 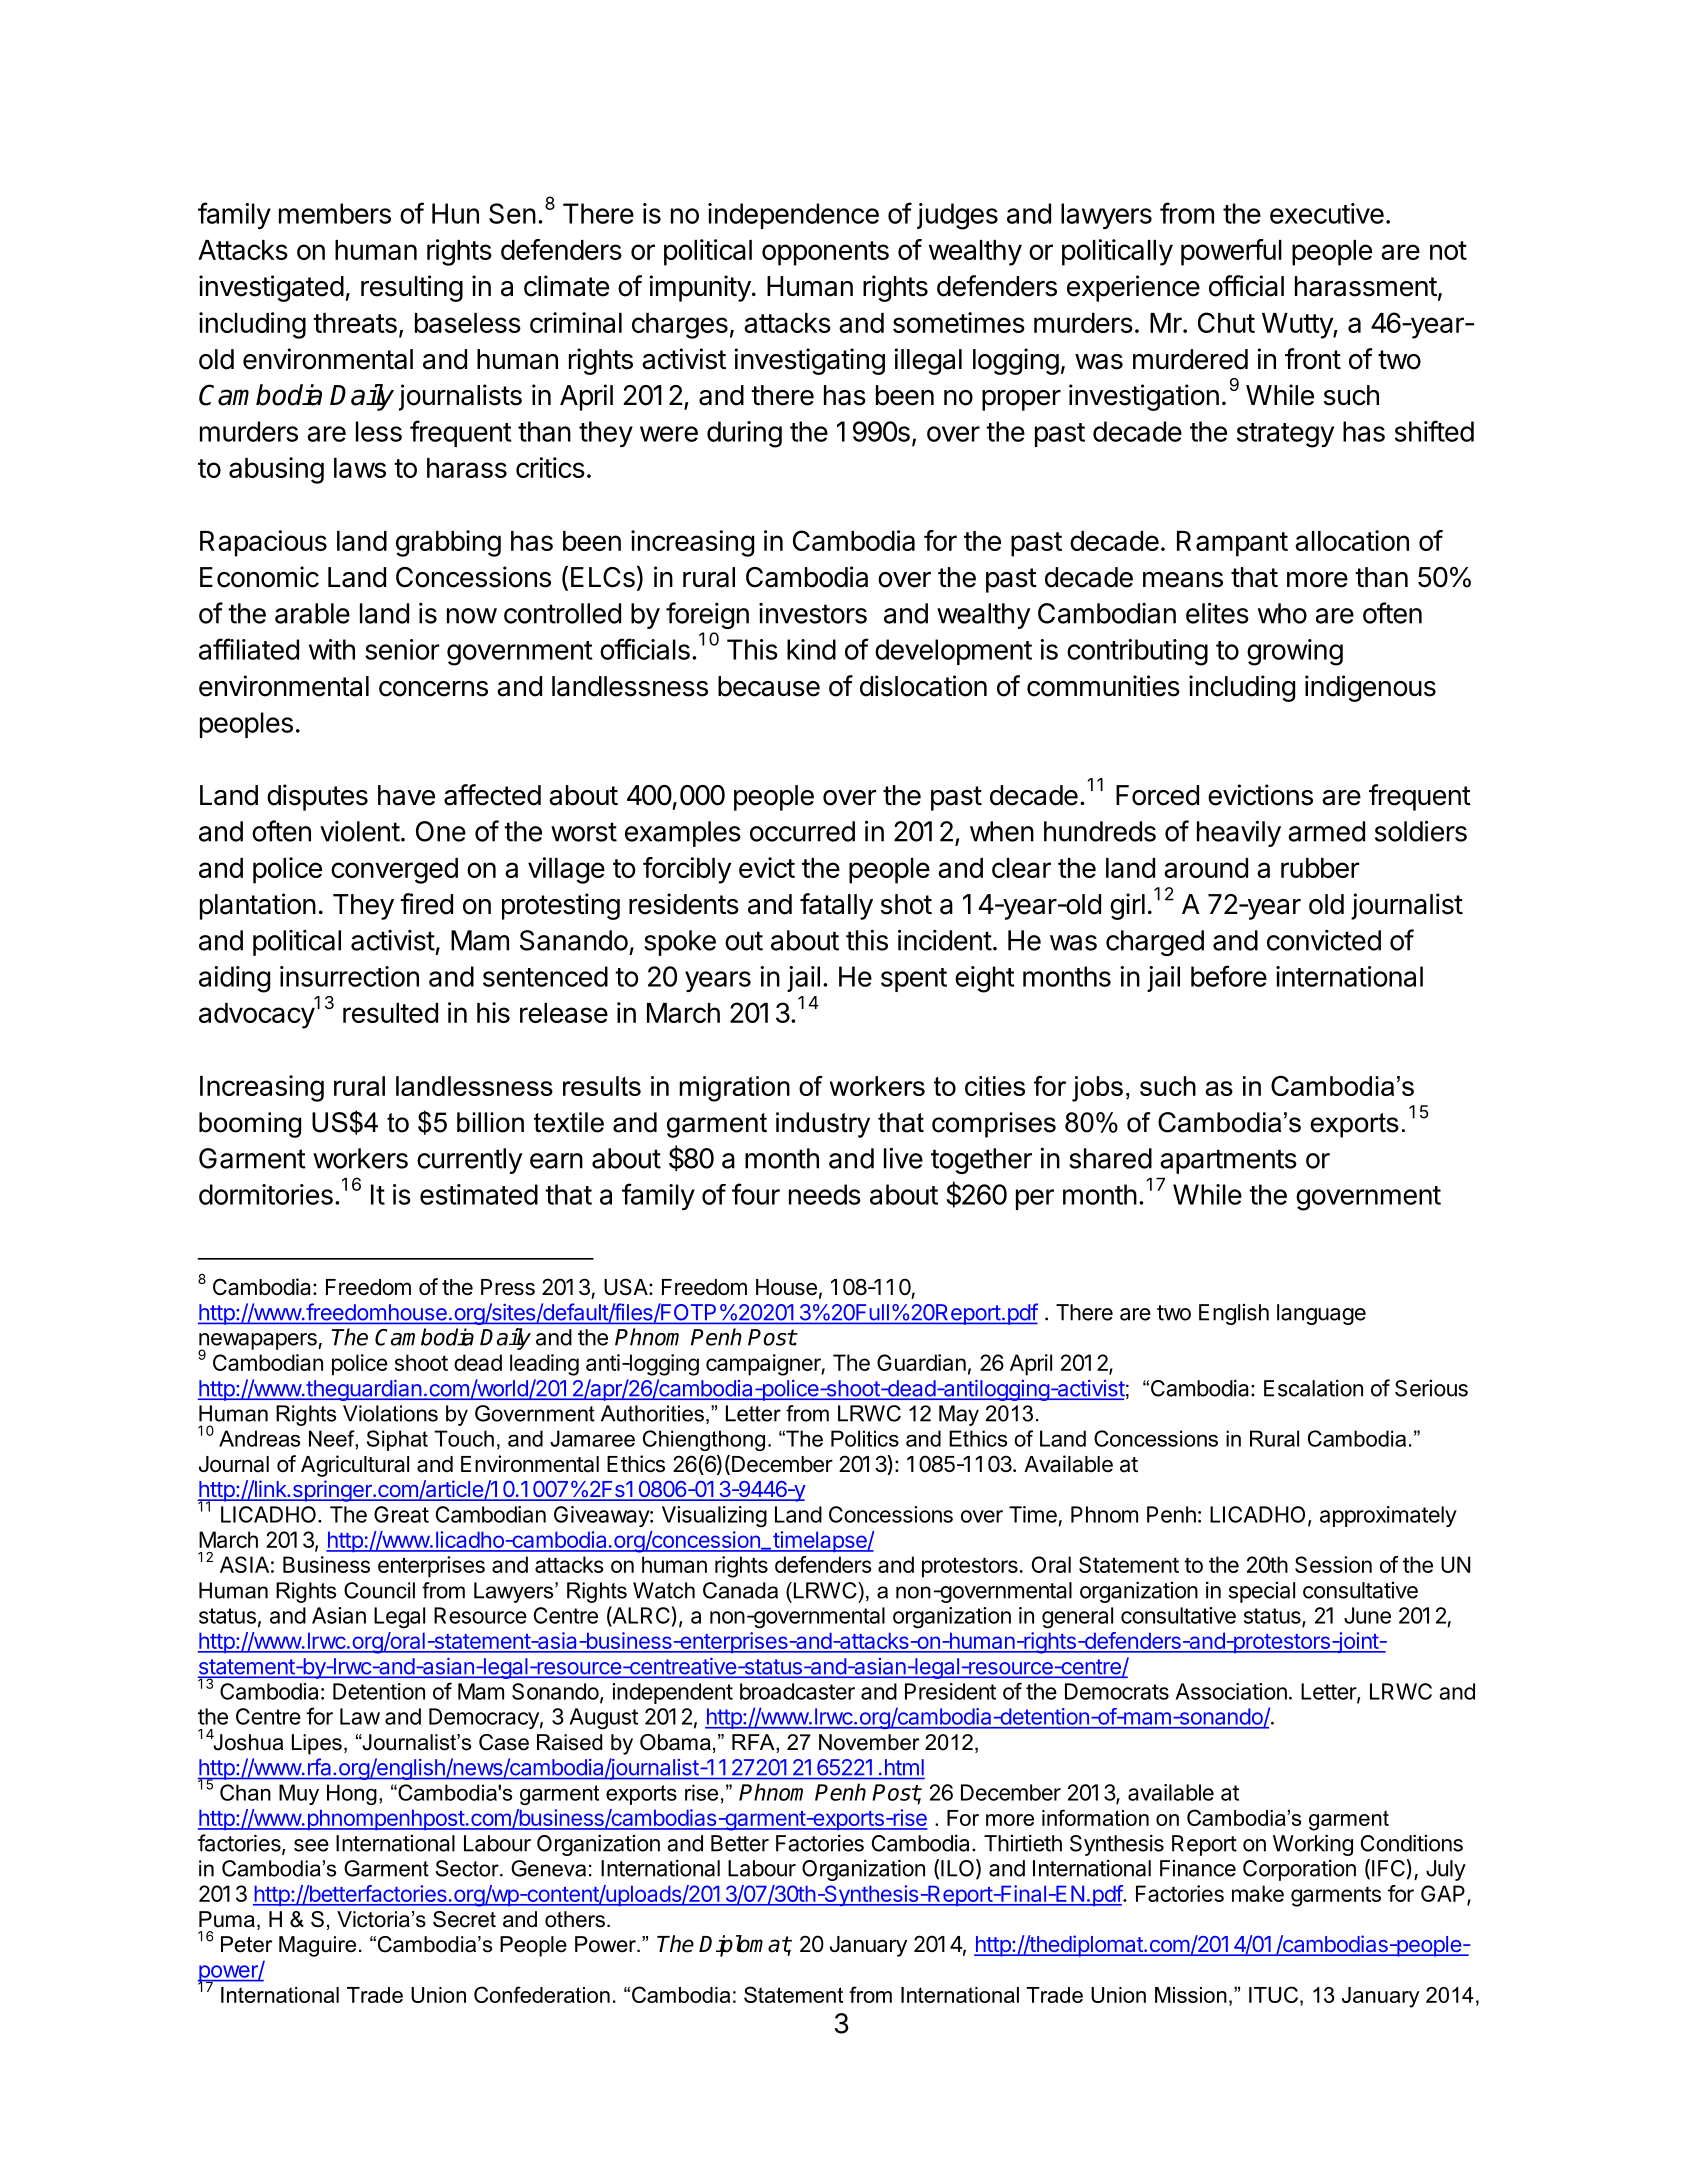 I want to click on opponents, so click(x=825, y=253).
